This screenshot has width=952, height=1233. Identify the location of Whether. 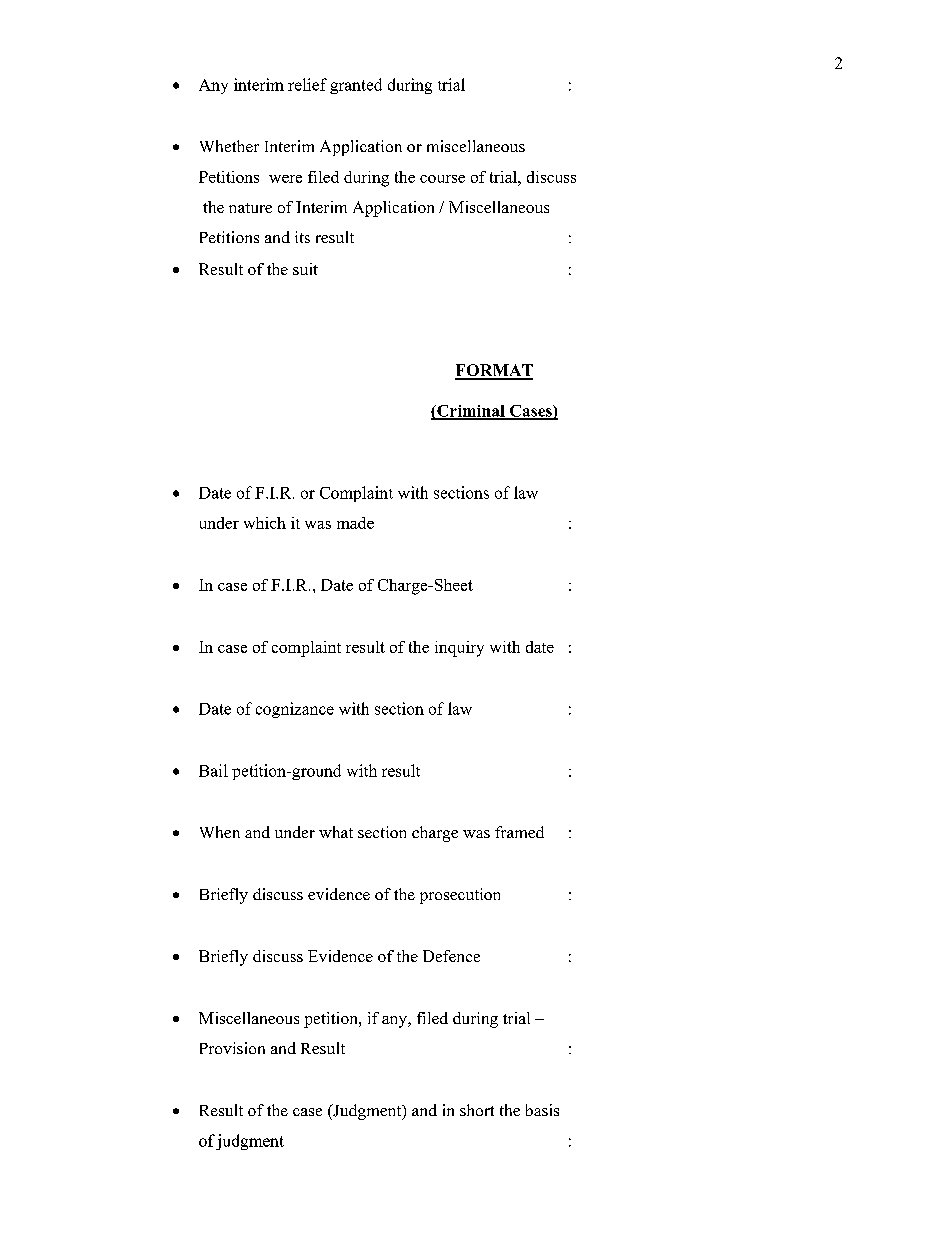
(229, 146).
